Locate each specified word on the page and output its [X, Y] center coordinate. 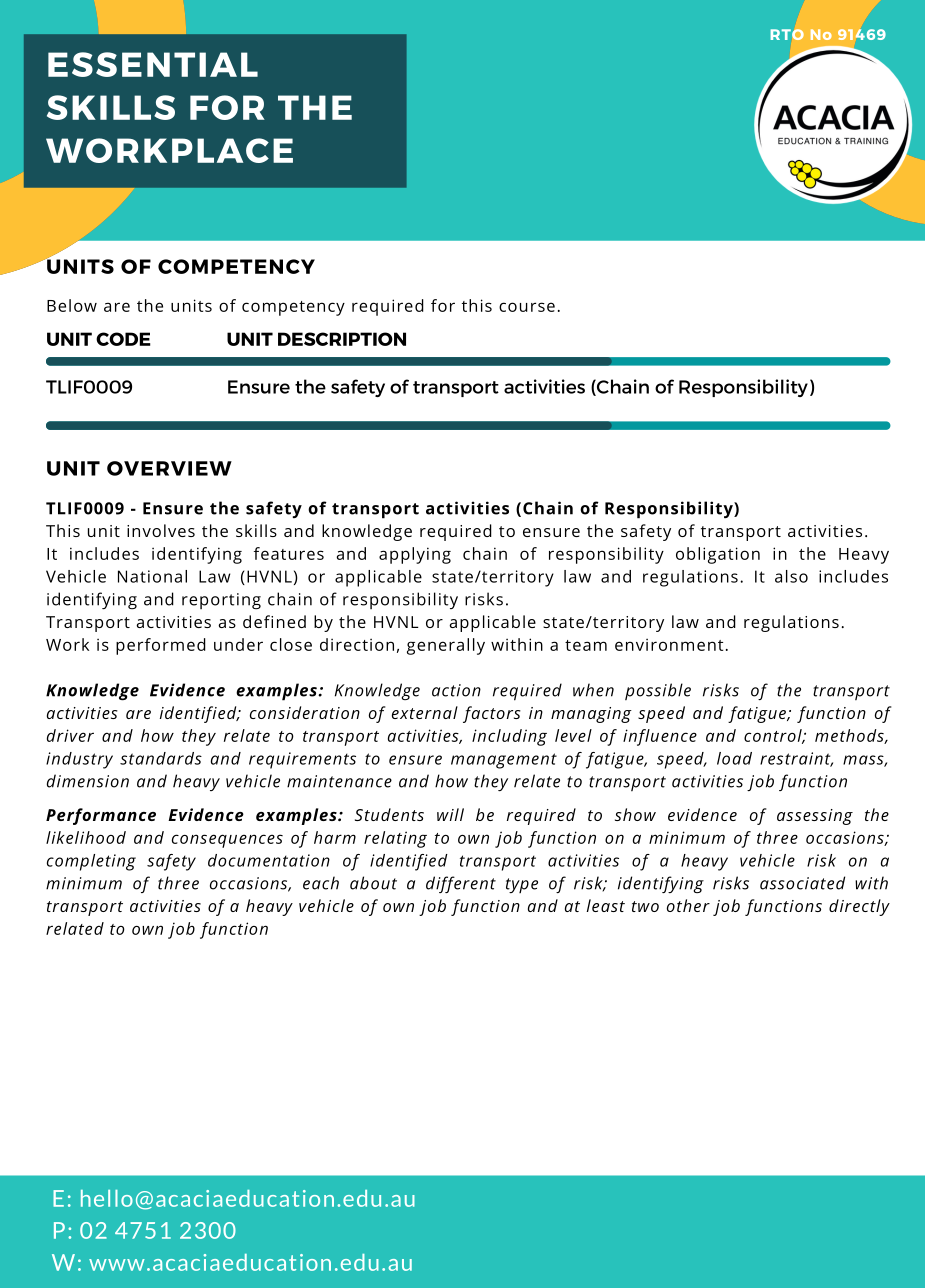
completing [91, 862]
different [461, 884]
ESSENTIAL [153, 64]
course [527, 307]
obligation [718, 555]
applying [415, 555]
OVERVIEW [169, 468]
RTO [787, 34]
